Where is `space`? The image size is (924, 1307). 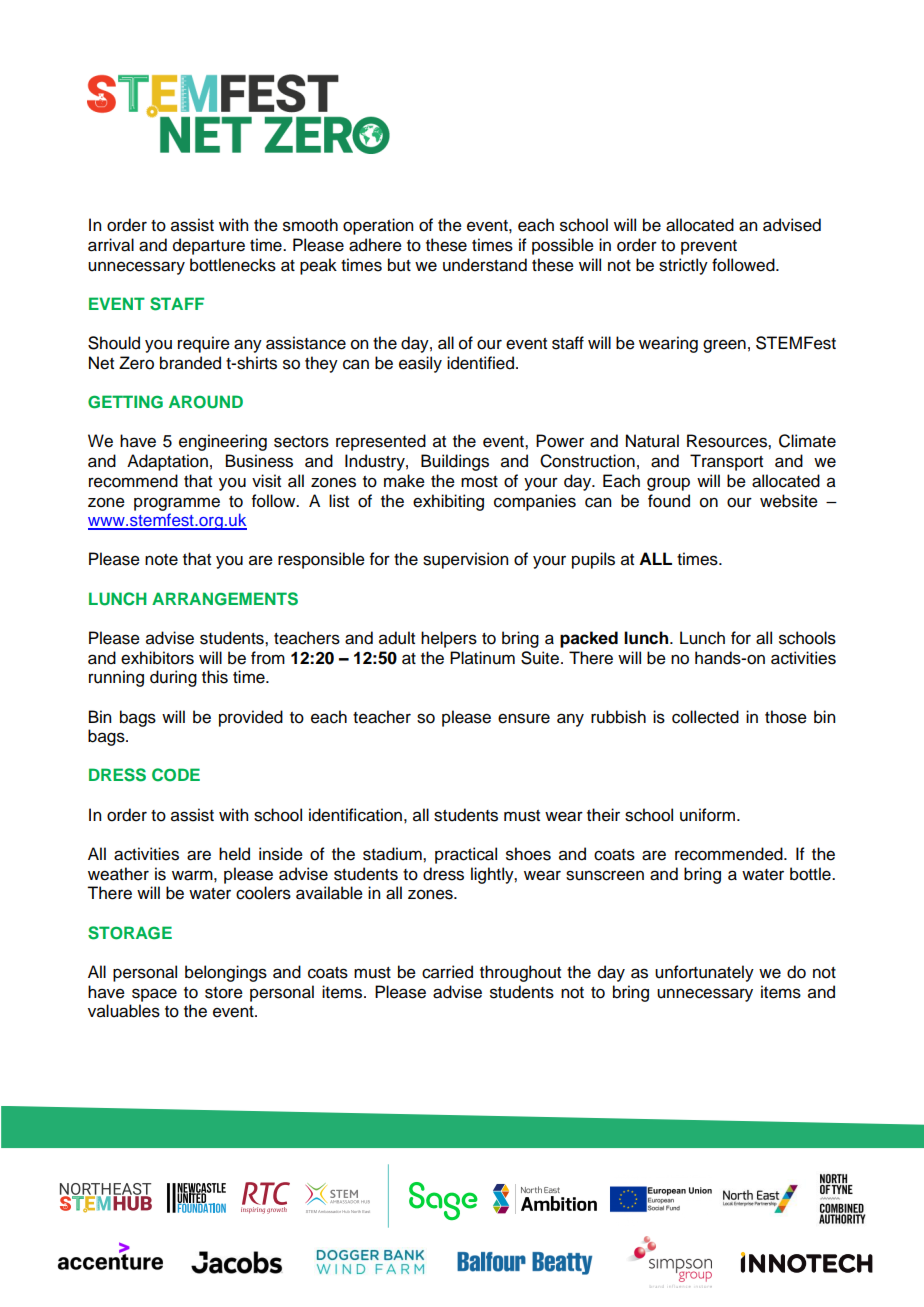
space is located at coordinates (154, 995).
